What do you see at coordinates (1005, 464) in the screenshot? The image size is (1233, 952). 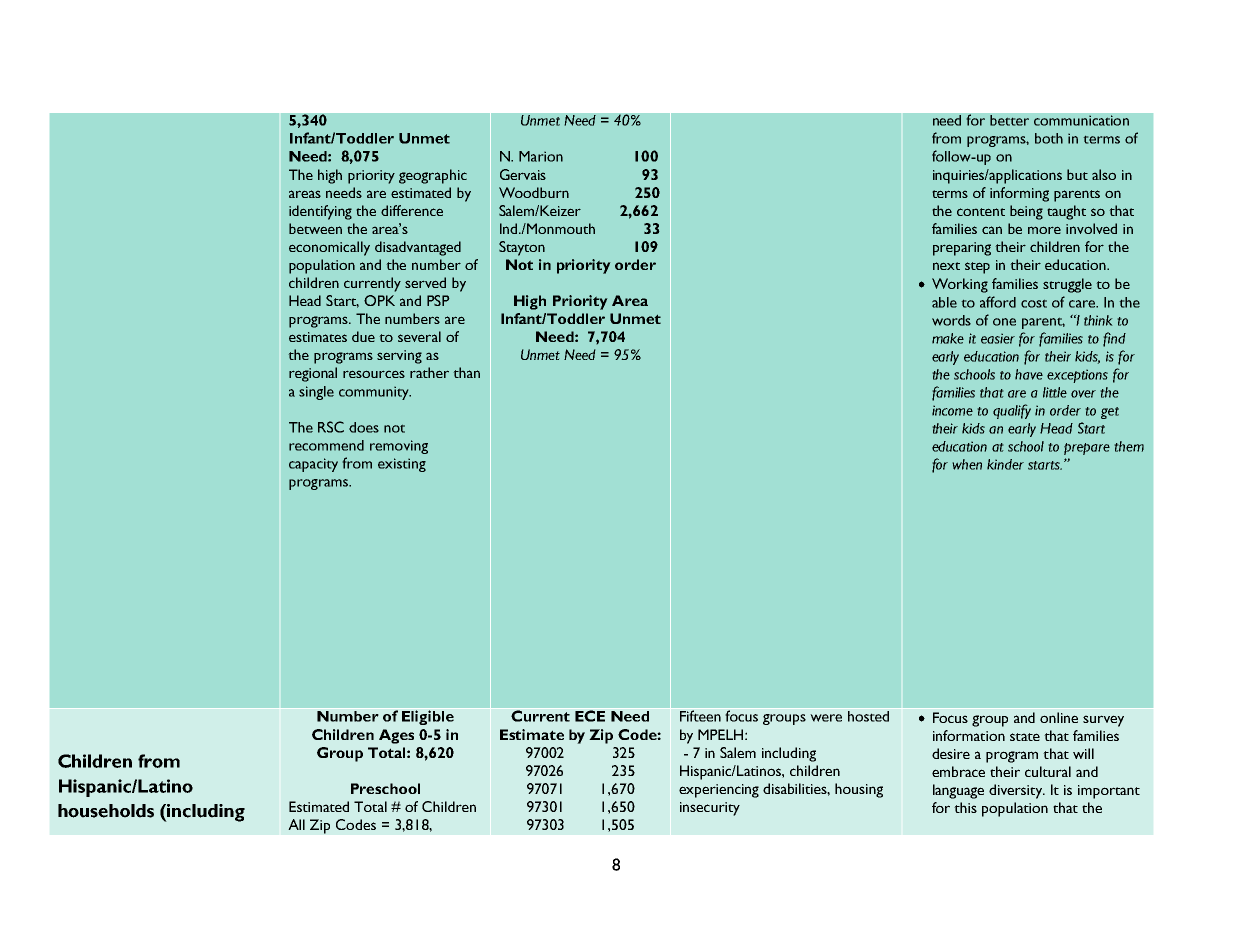 I see `kinder` at bounding box center [1005, 464].
